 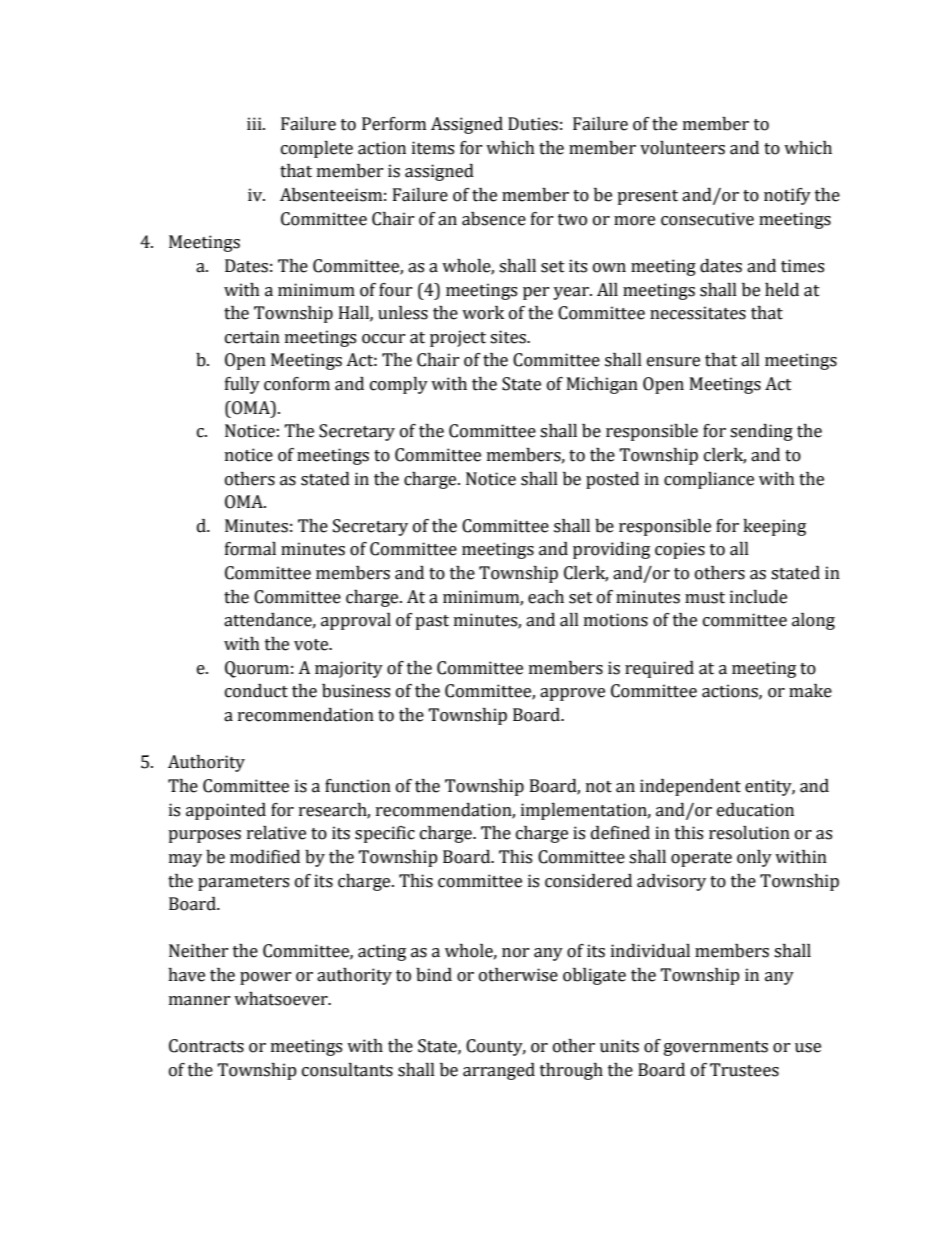 What do you see at coordinates (682, 148) in the image?
I see `volunteers` at bounding box center [682, 148].
